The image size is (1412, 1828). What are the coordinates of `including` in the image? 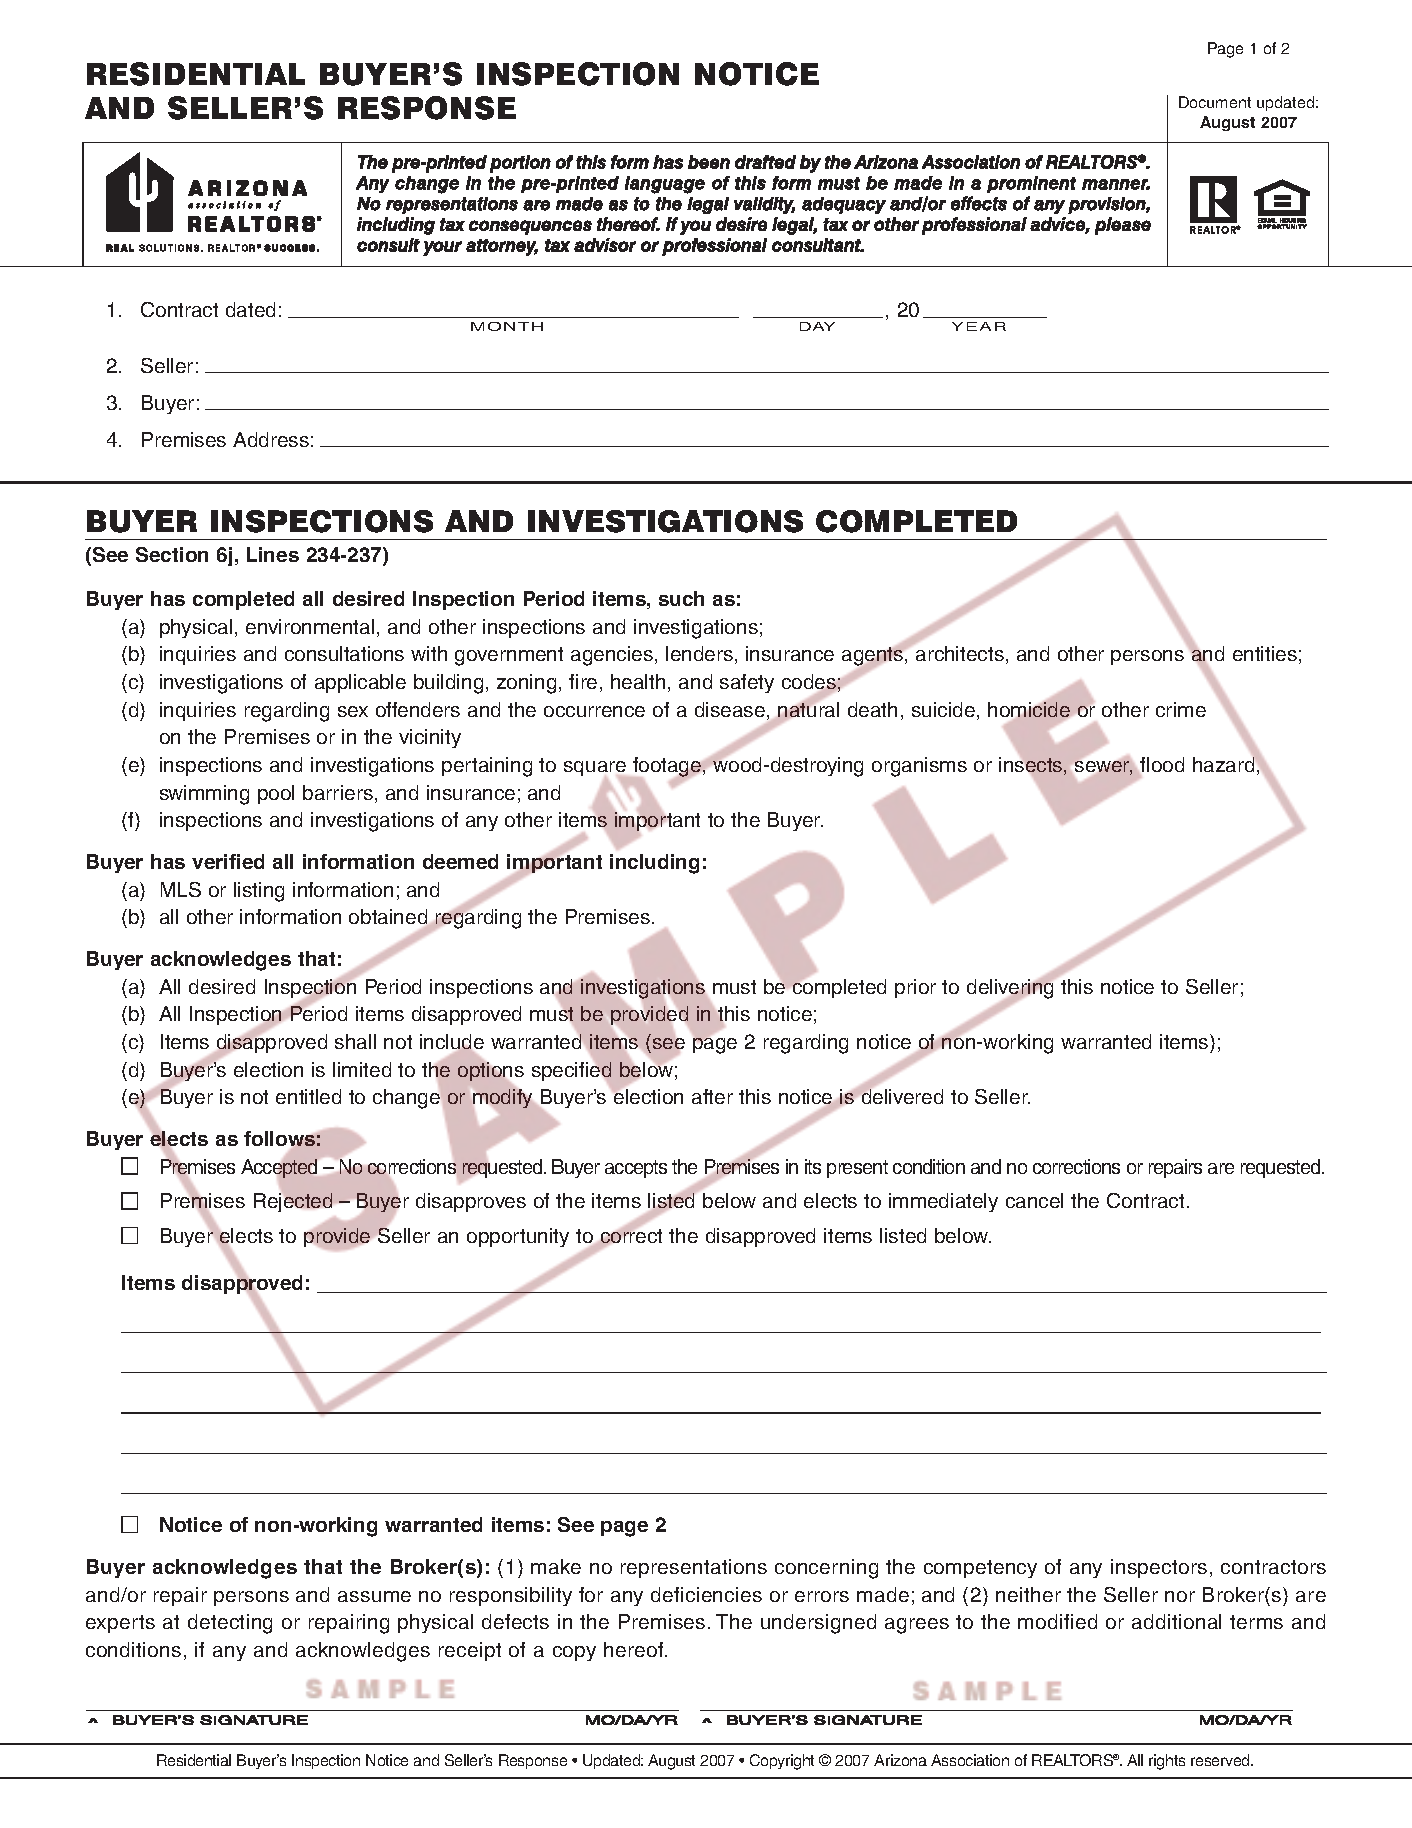 It's located at (654, 864).
